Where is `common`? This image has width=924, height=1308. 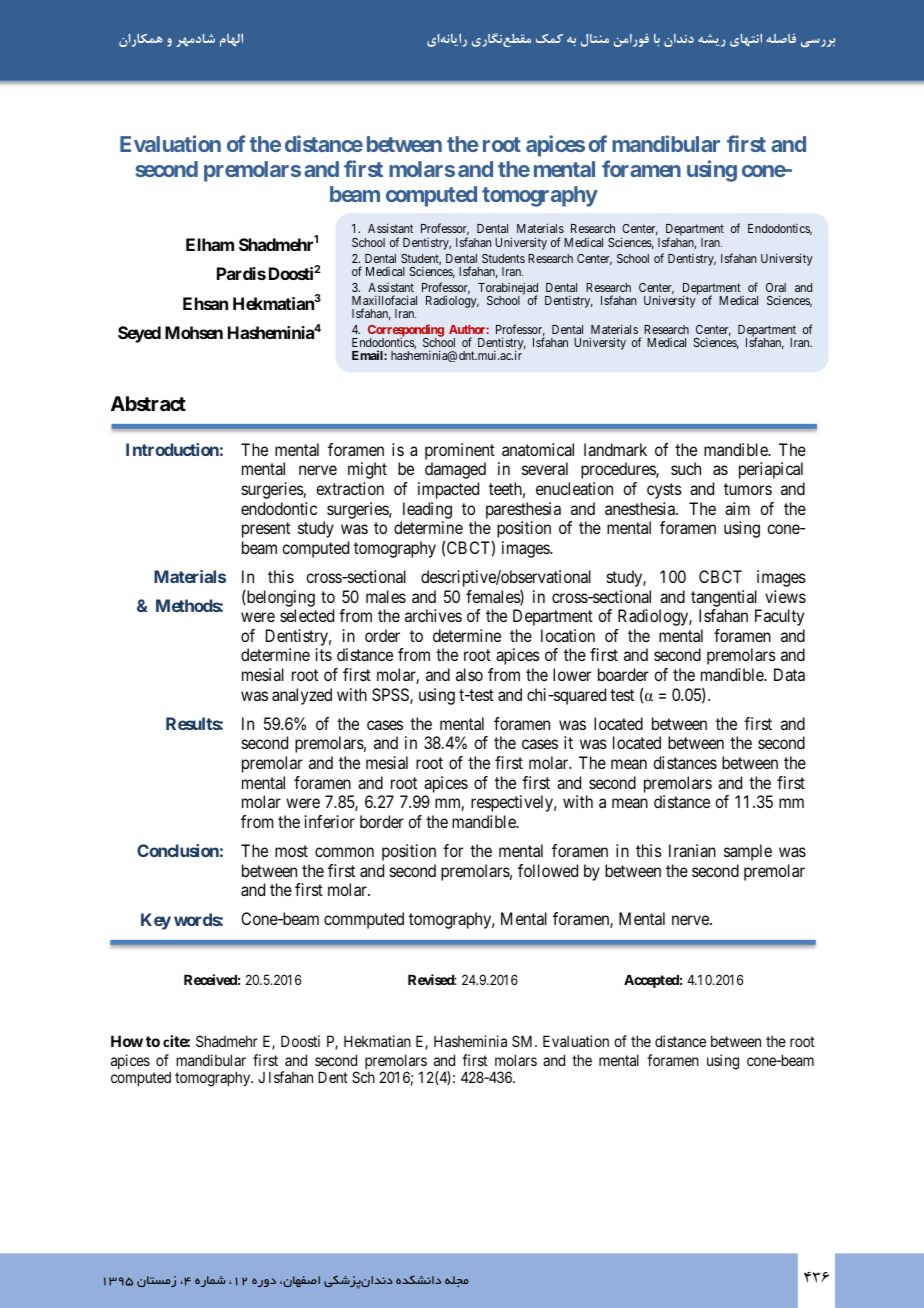 common is located at coordinates (344, 852).
